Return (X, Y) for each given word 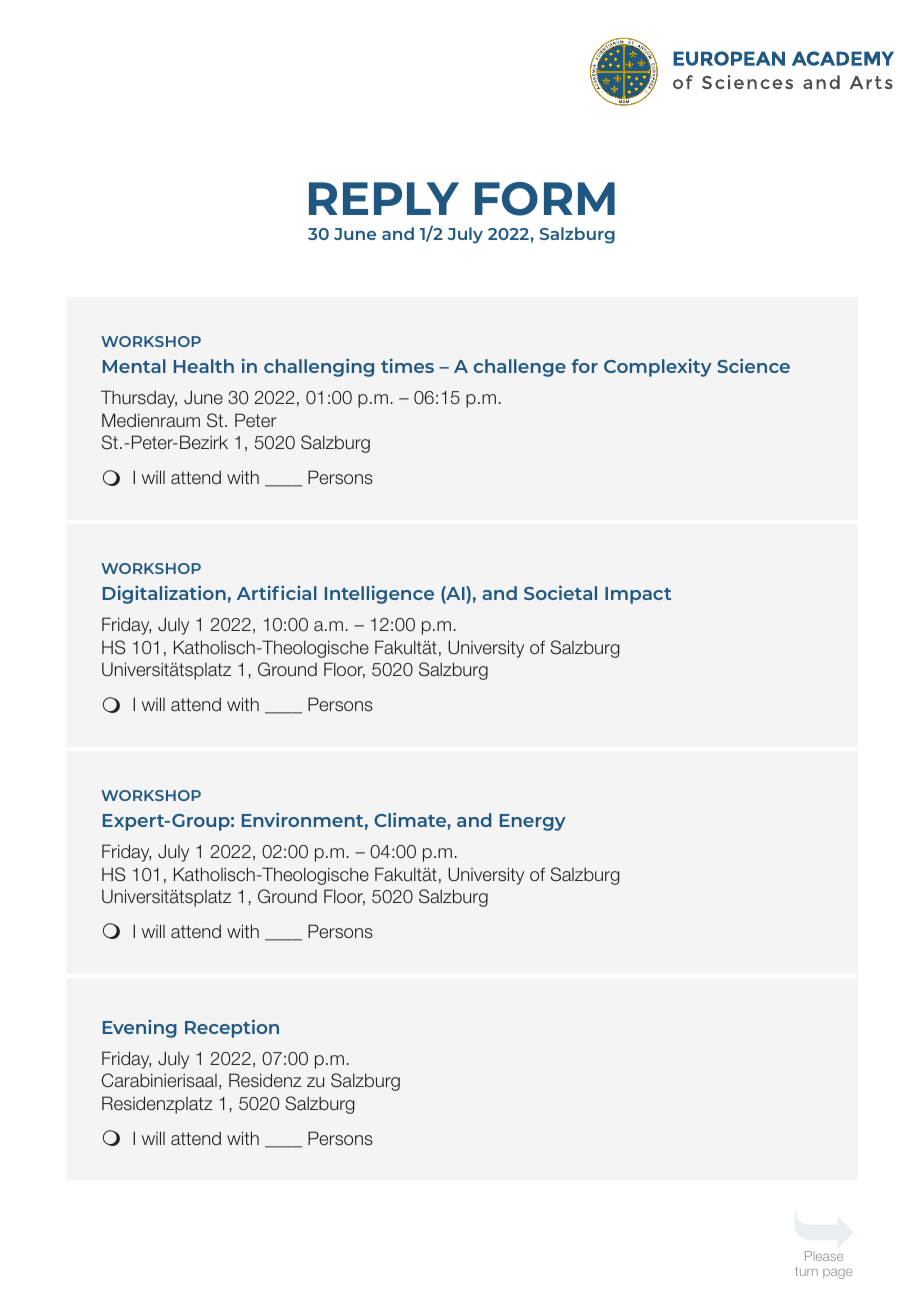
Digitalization (164, 594)
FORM (545, 199)
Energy (533, 822)
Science (753, 365)
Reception (232, 1028)
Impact (638, 595)
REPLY (384, 198)
